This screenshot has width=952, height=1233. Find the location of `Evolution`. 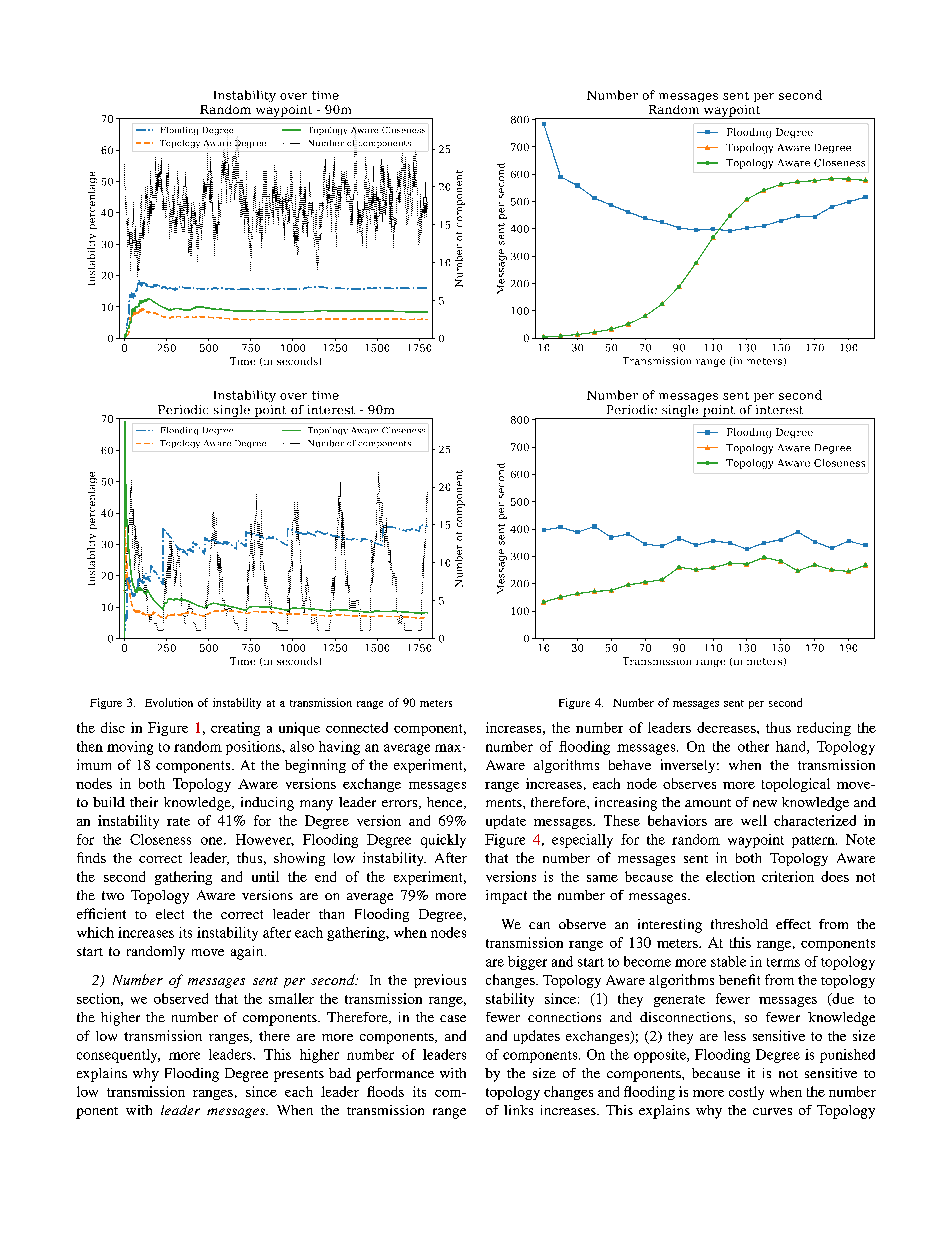

Evolution is located at coordinates (169, 702).
